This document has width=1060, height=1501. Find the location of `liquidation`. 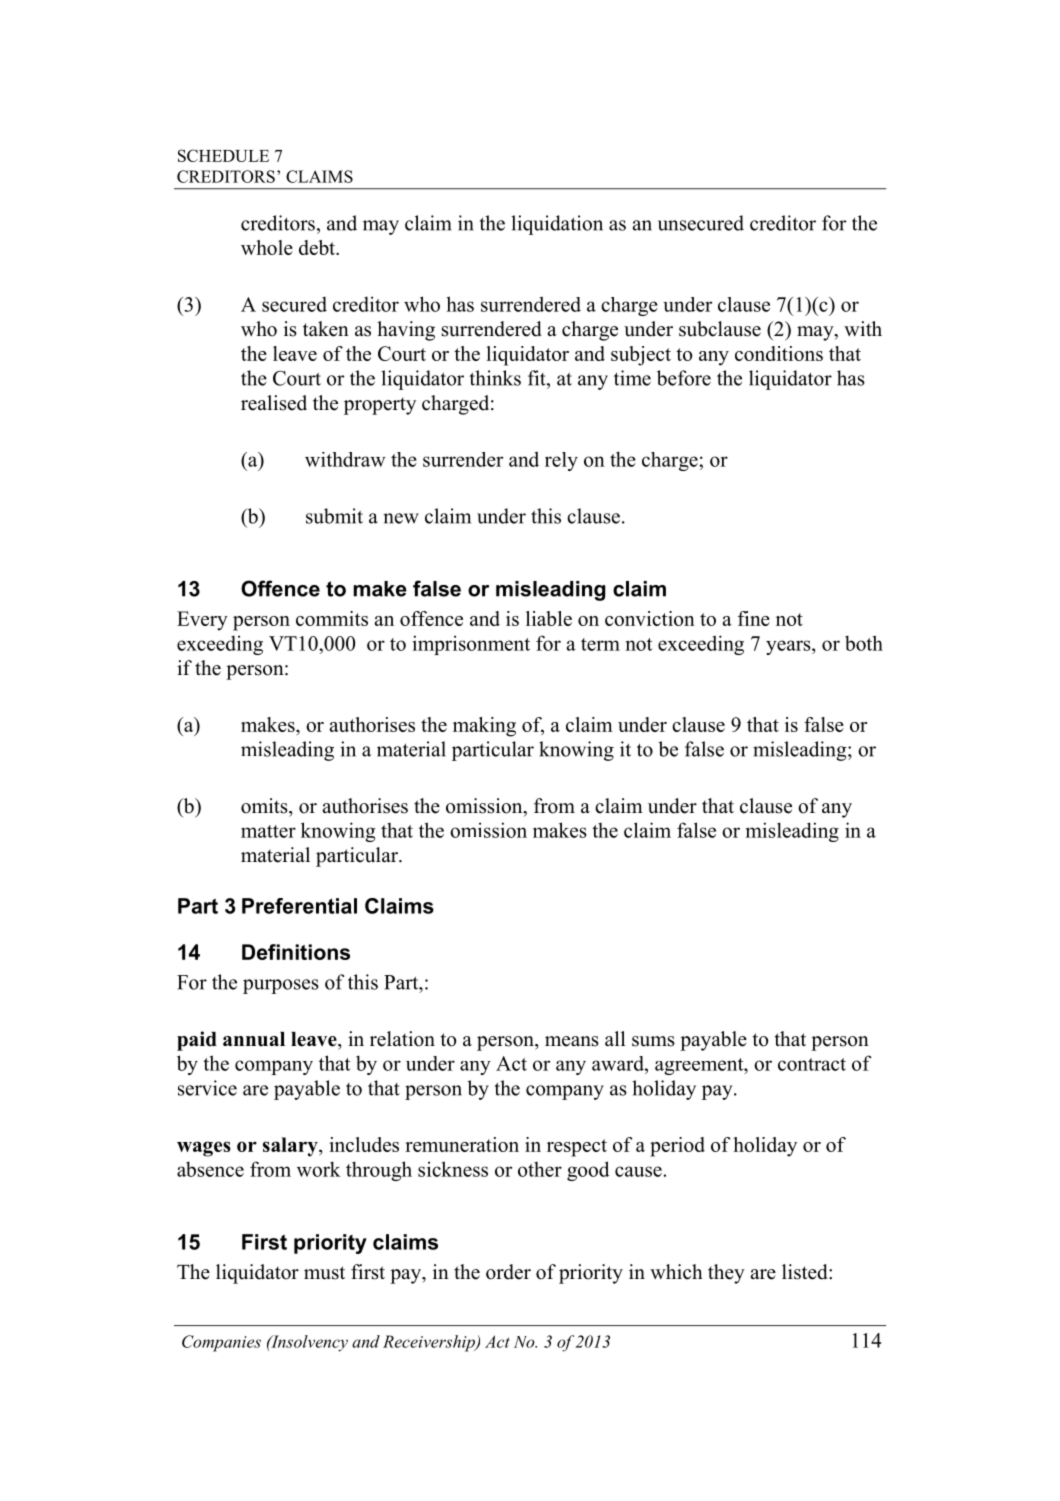

liquidation is located at coordinates (557, 225).
